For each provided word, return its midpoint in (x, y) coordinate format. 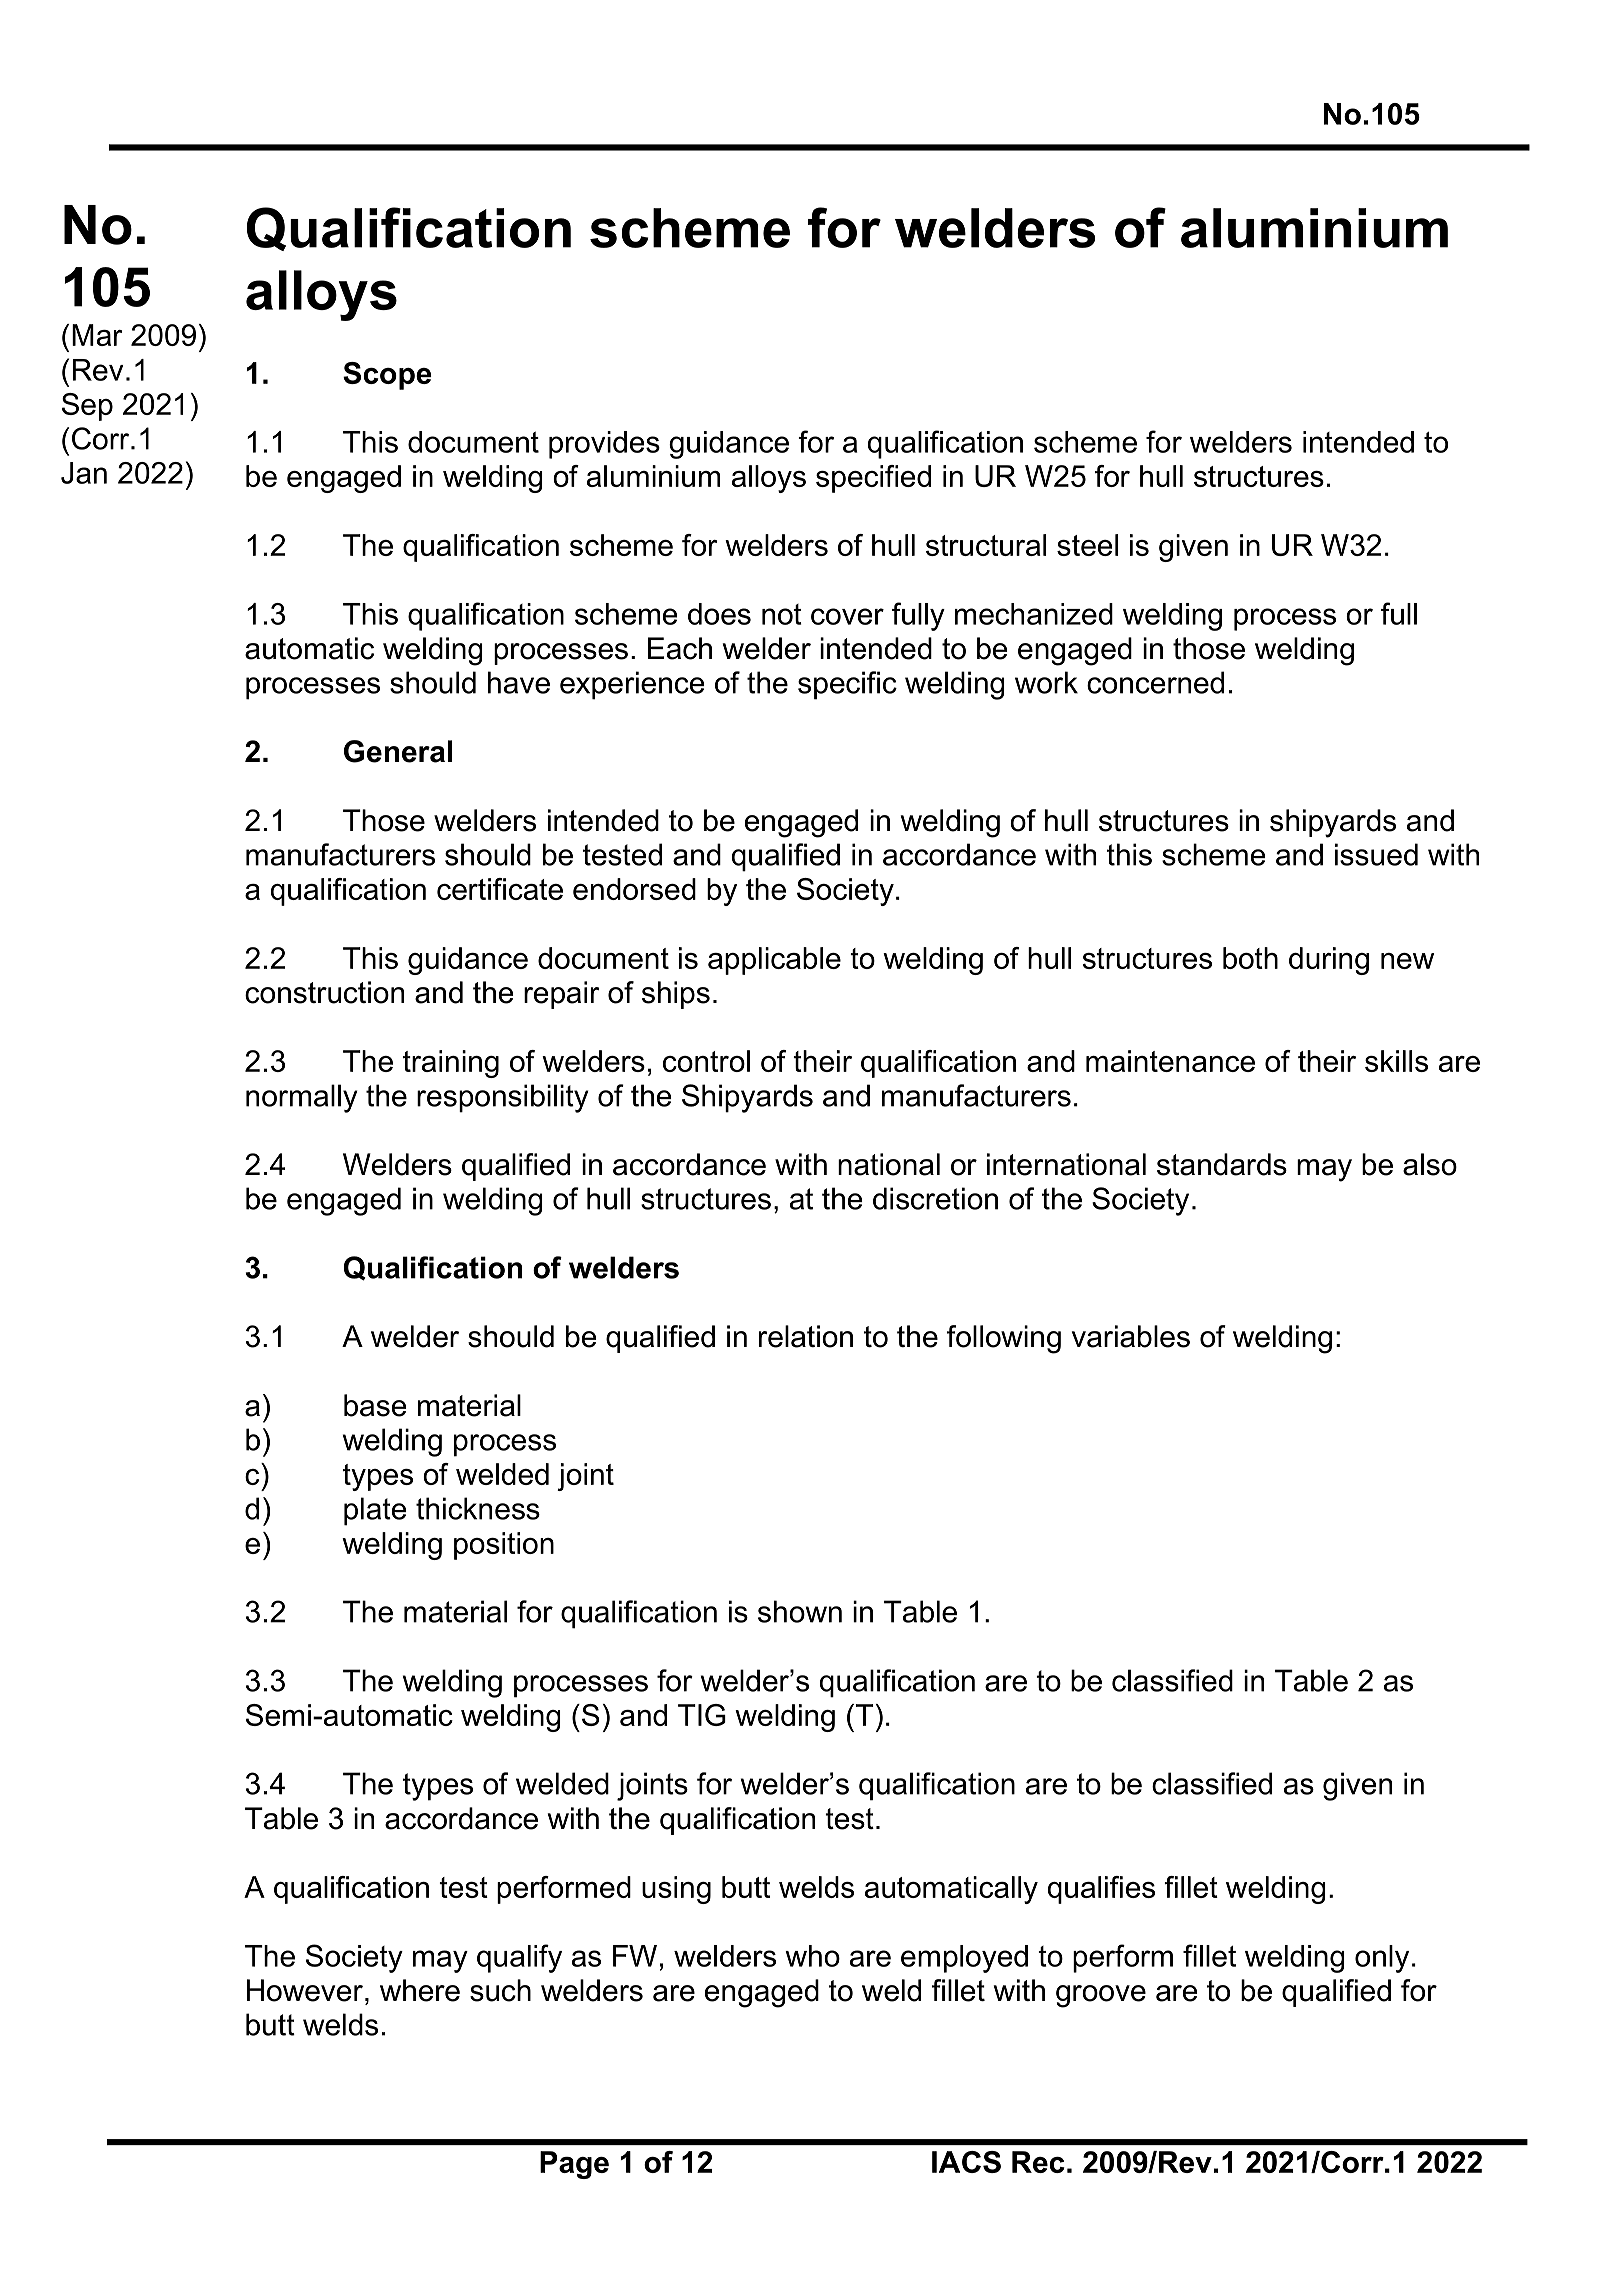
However (305, 1990)
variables (1131, 1336)
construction (324, 992)
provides (604, 445)
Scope (387, 376)
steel (1087, 545)
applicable (774, 961)
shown (800, 1611)
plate (375, 1511)
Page (574, 2165)
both (1250, 958)
